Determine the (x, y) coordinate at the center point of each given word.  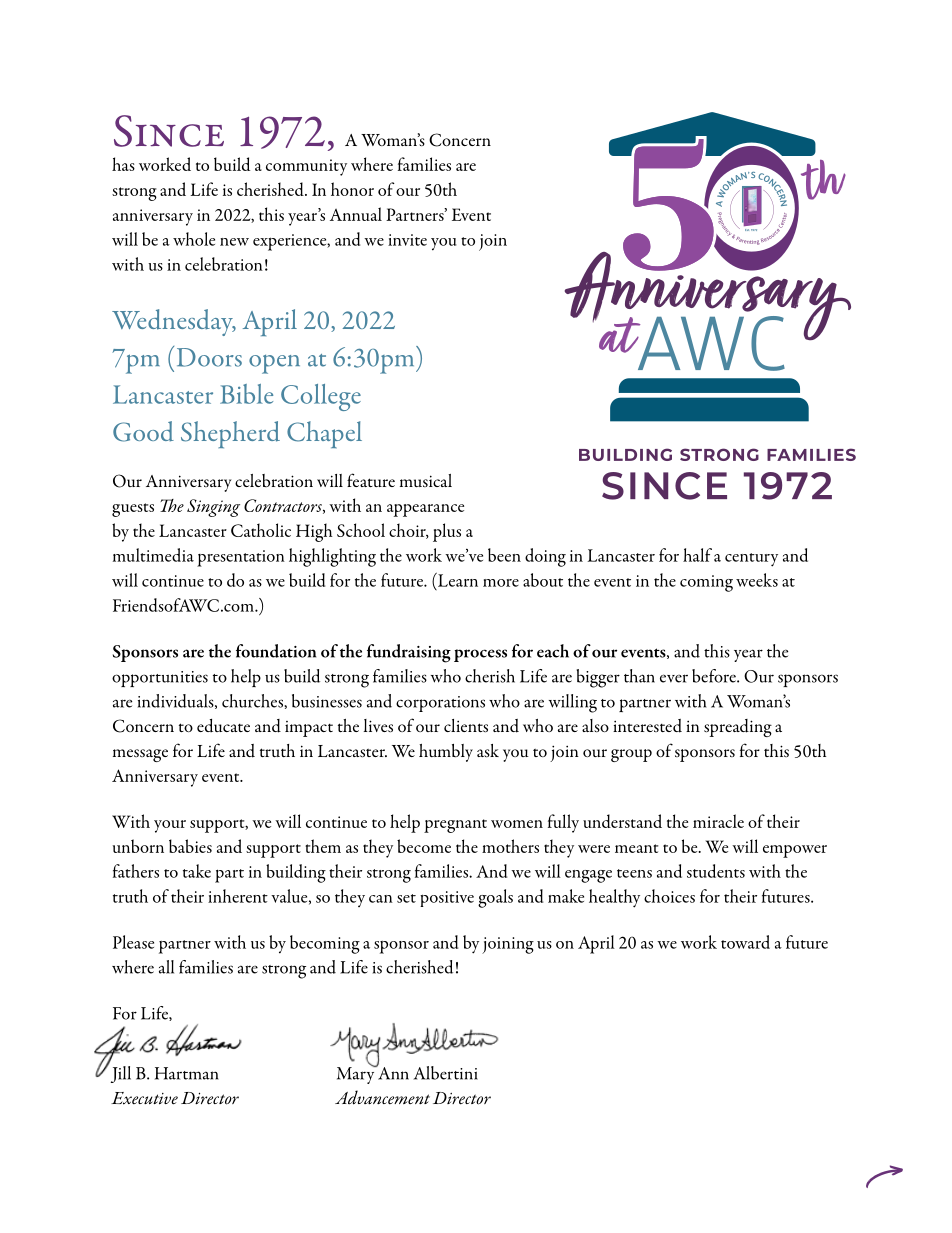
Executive (144, 1098)
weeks (757, 580)
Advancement (382, 1097)
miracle (718, 821)
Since (169, 131)
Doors (209, 357)
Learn (457, 580)
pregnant (455, 826)
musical (426, 480)
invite (407, 240)
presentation (241, 558)
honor (352, 189)
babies (190, 846)
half (697, 555)
